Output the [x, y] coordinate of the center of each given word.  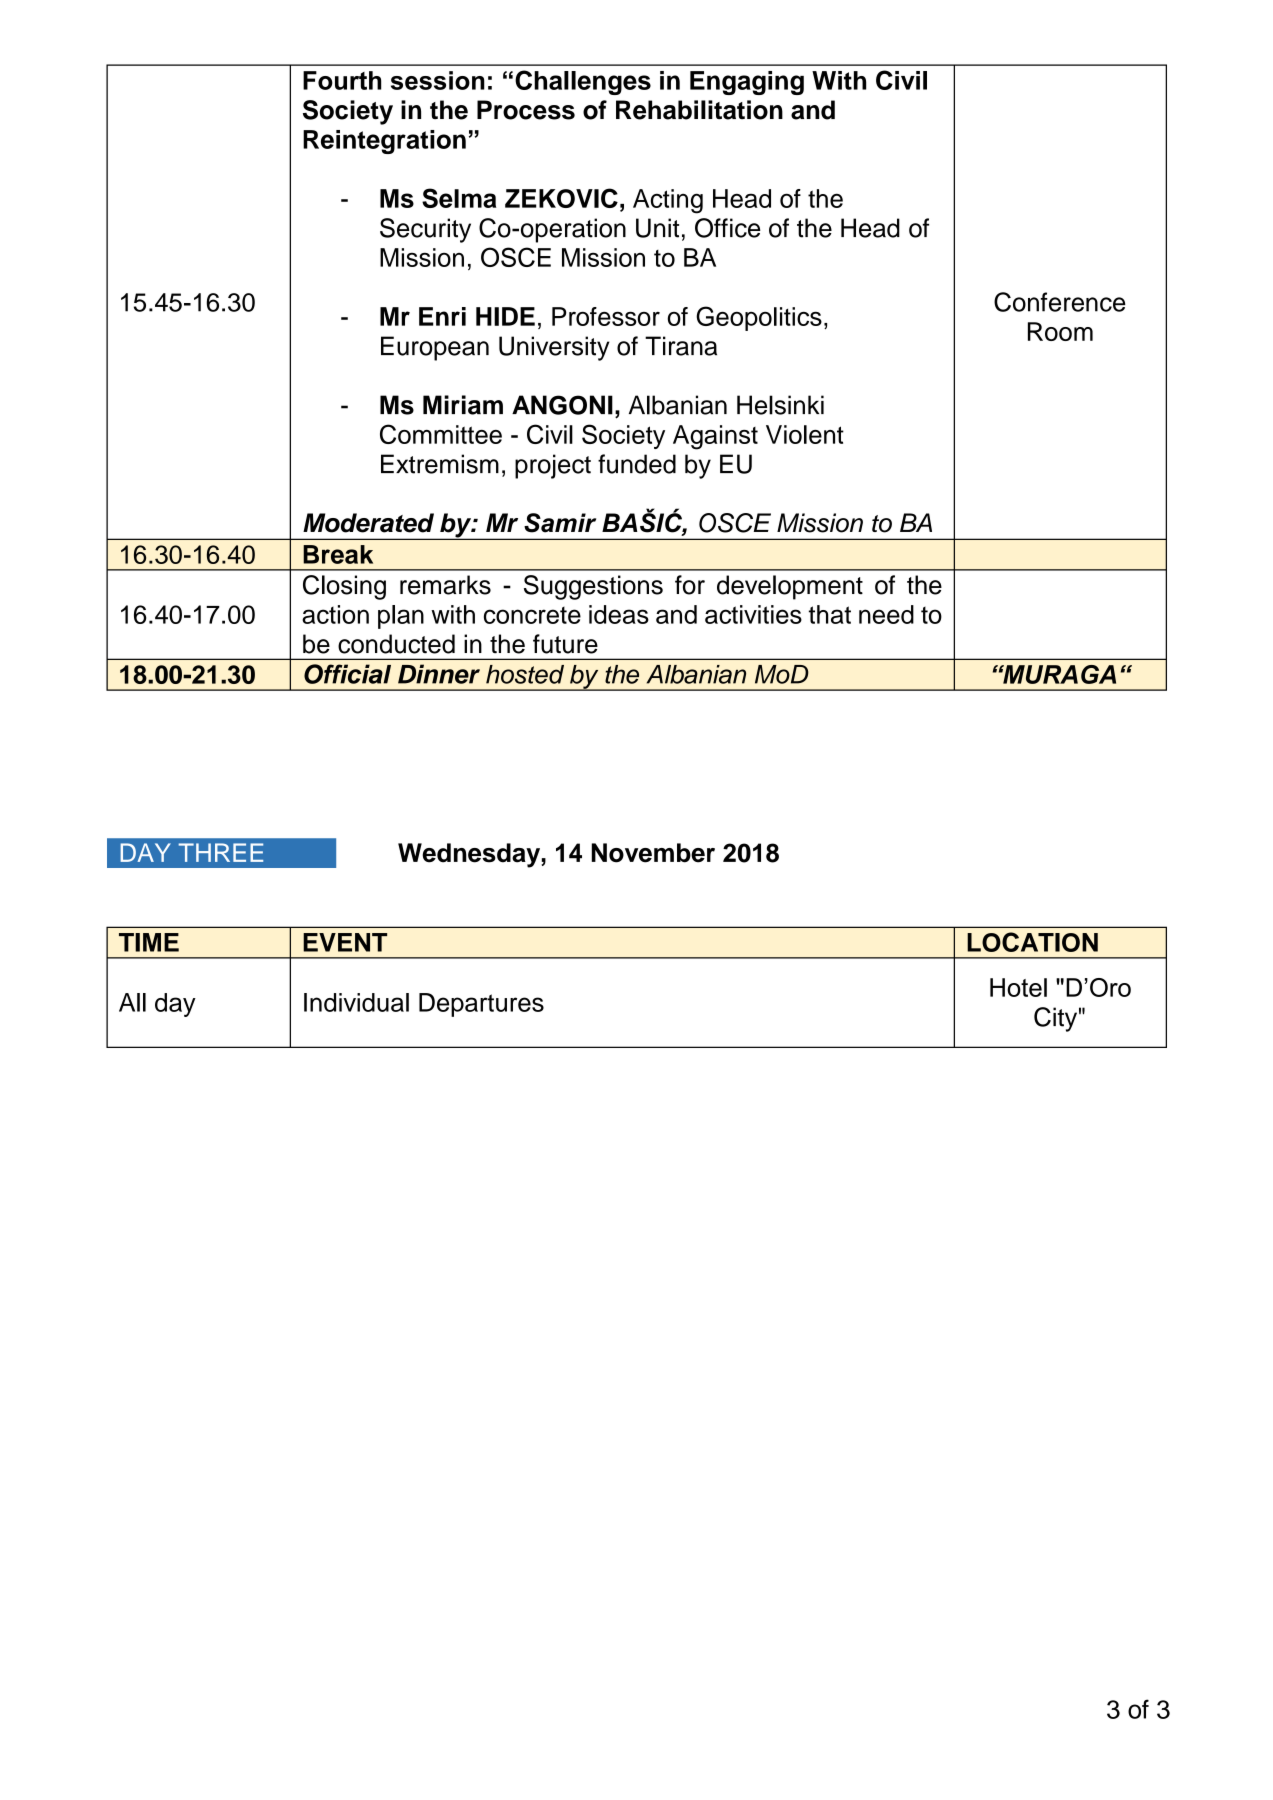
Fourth [342, 80]
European [435, 348]
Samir [560, 523]
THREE [220, 852]
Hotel [1018, 987]
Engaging [747, 83]
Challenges [583, 82]
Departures [481, 1005]
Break [338, 554]
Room [1060, 331]
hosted [525, 674]
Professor [606, 316]
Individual [356, 1002]
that [830, 614]
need [886, 614]
